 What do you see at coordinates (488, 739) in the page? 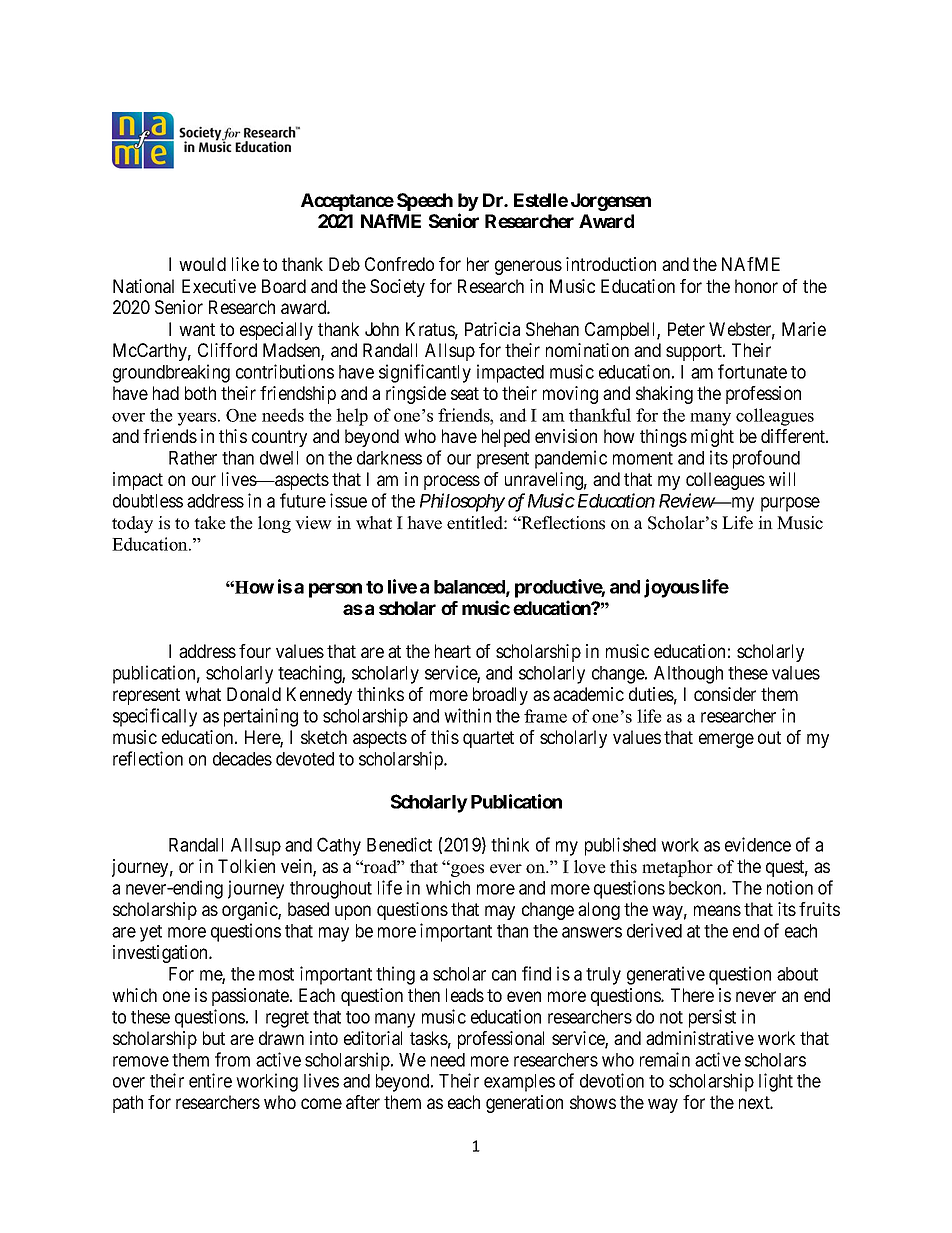
I see `quartet` at bounding box center [488, 739].
